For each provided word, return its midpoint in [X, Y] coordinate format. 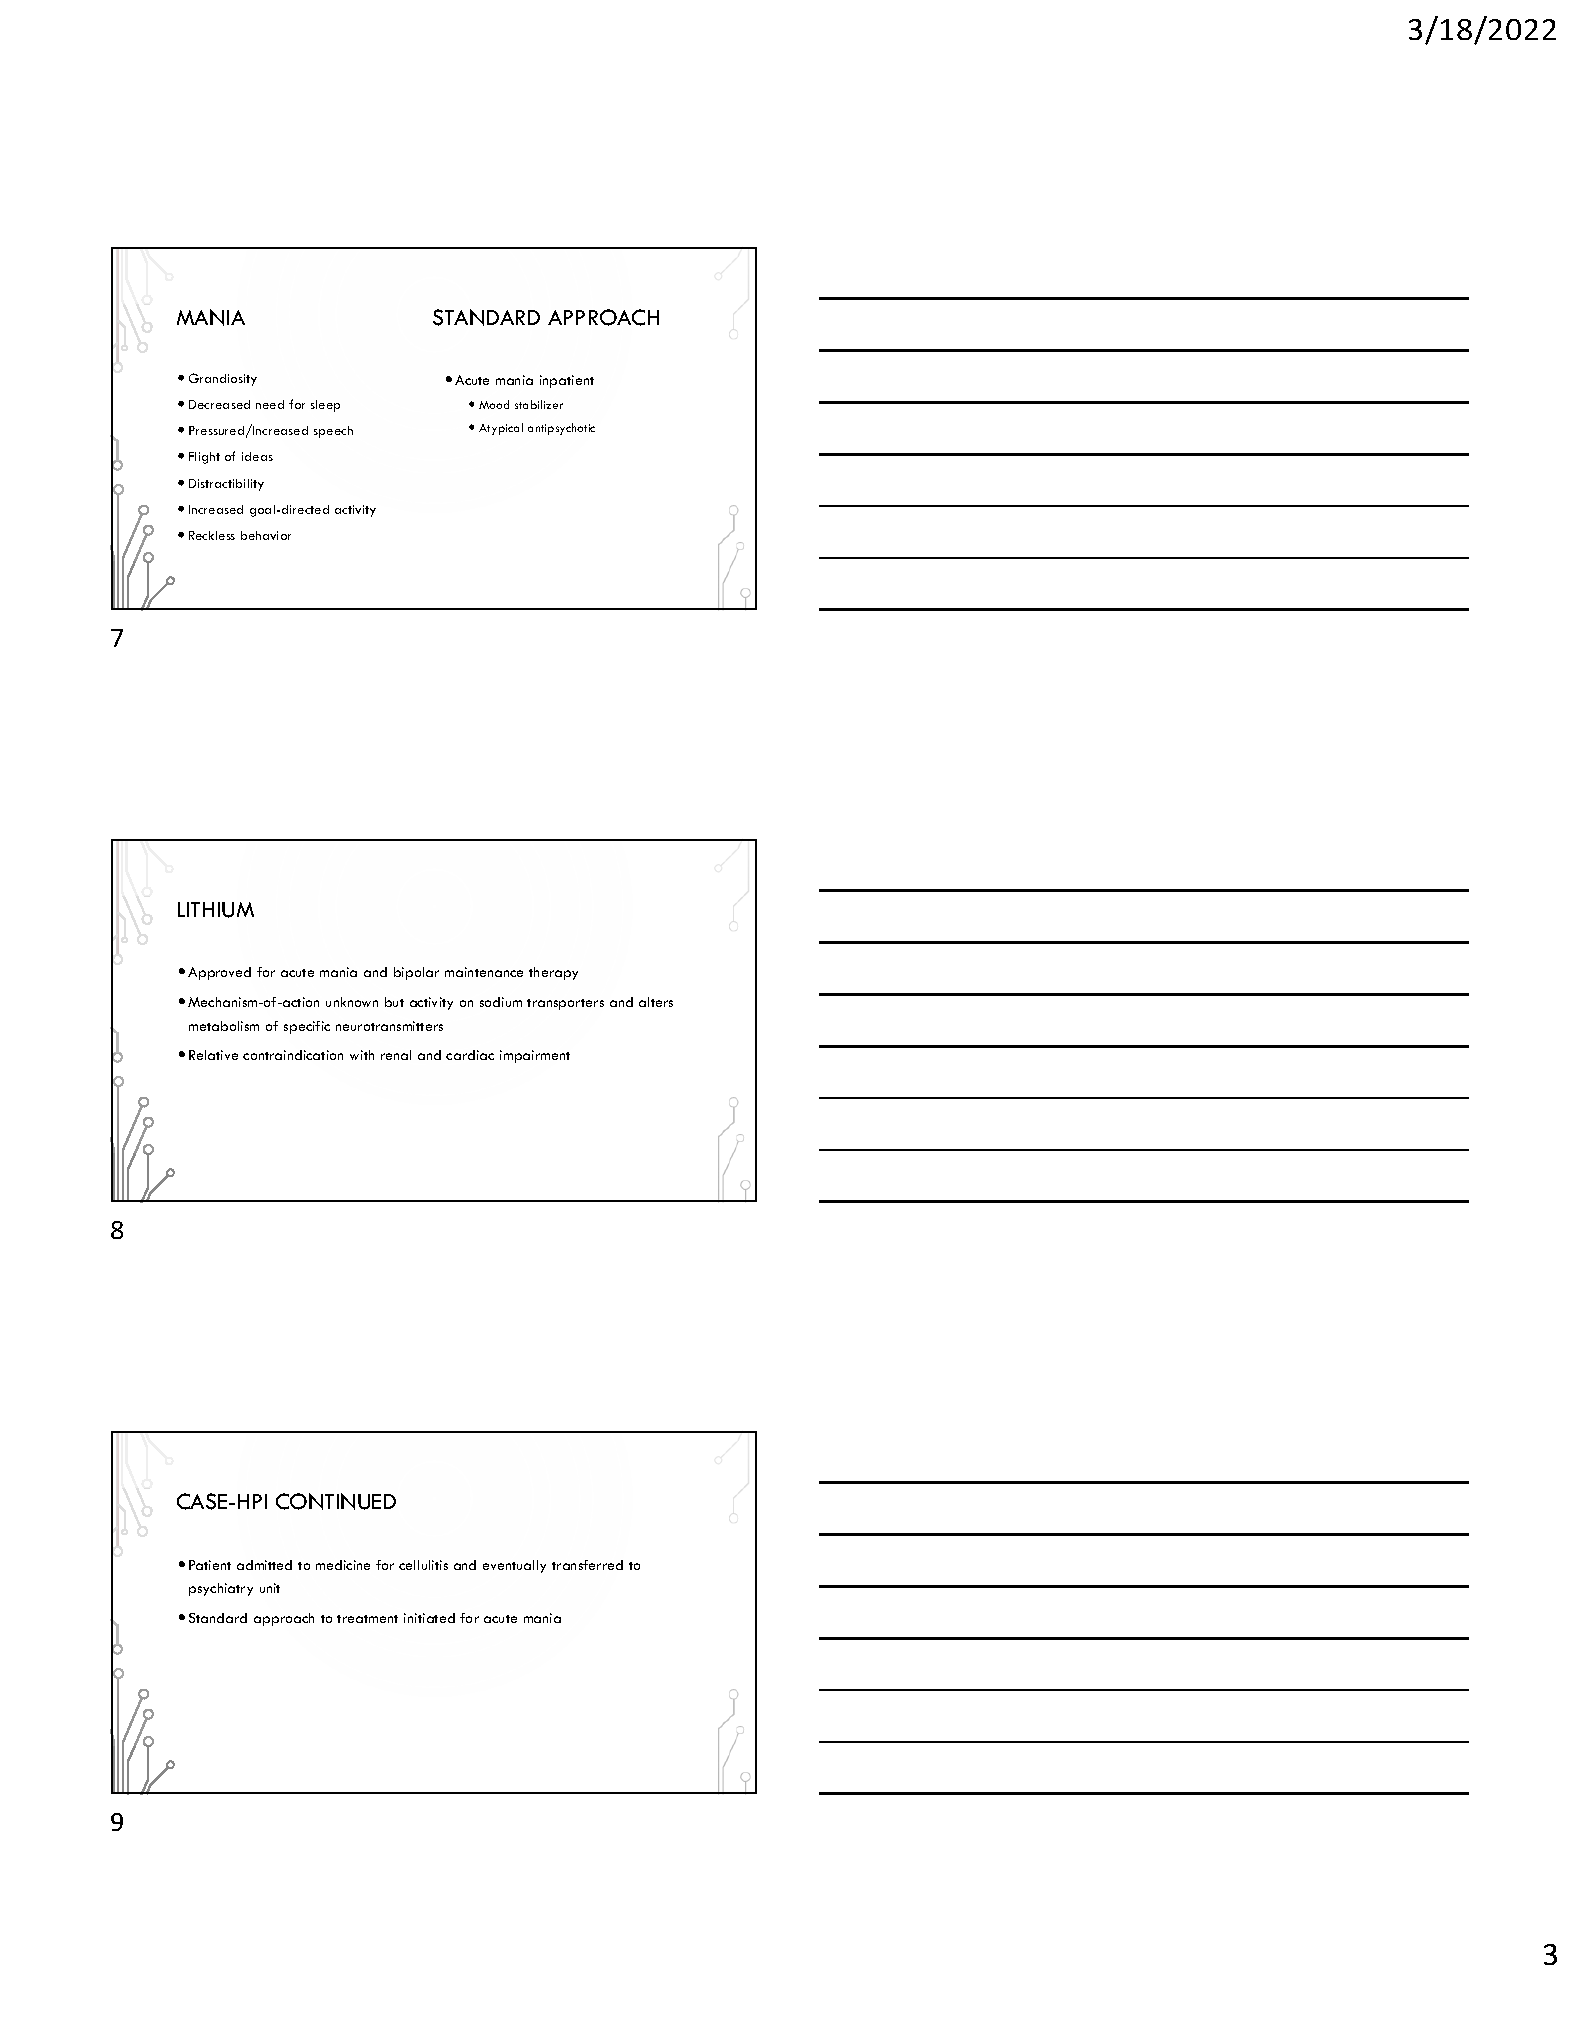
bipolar [416, 973]
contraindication [293, 1055]
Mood [494, 404]
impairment [535, 1056]
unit [270, 1588]
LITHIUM [216, 910]
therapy [553, 973]
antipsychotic [561, 429]
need [270, 404]
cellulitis [423, 1565]
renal [396, 1055]
